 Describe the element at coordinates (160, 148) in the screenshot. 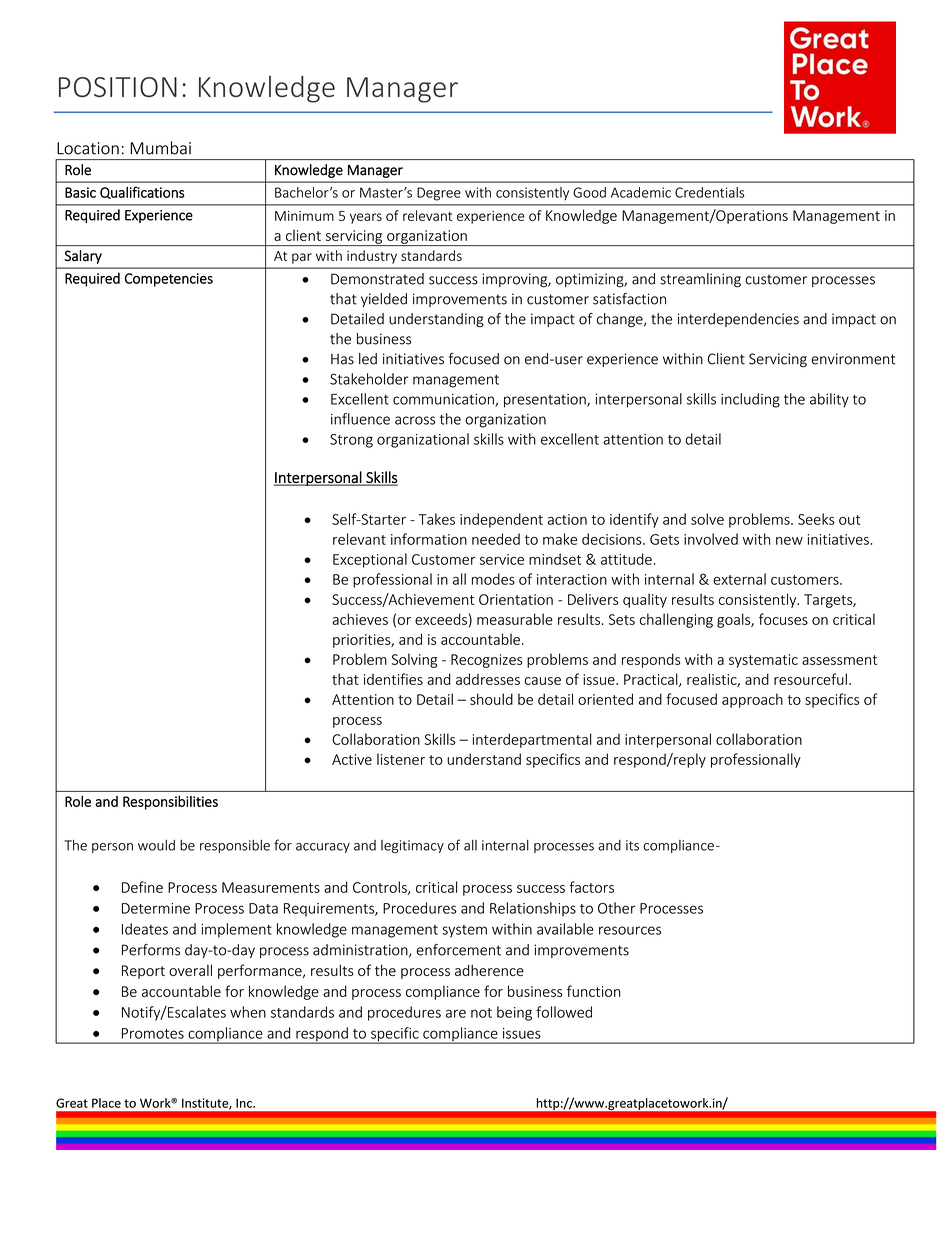

I see `Mumbai` at that location.
